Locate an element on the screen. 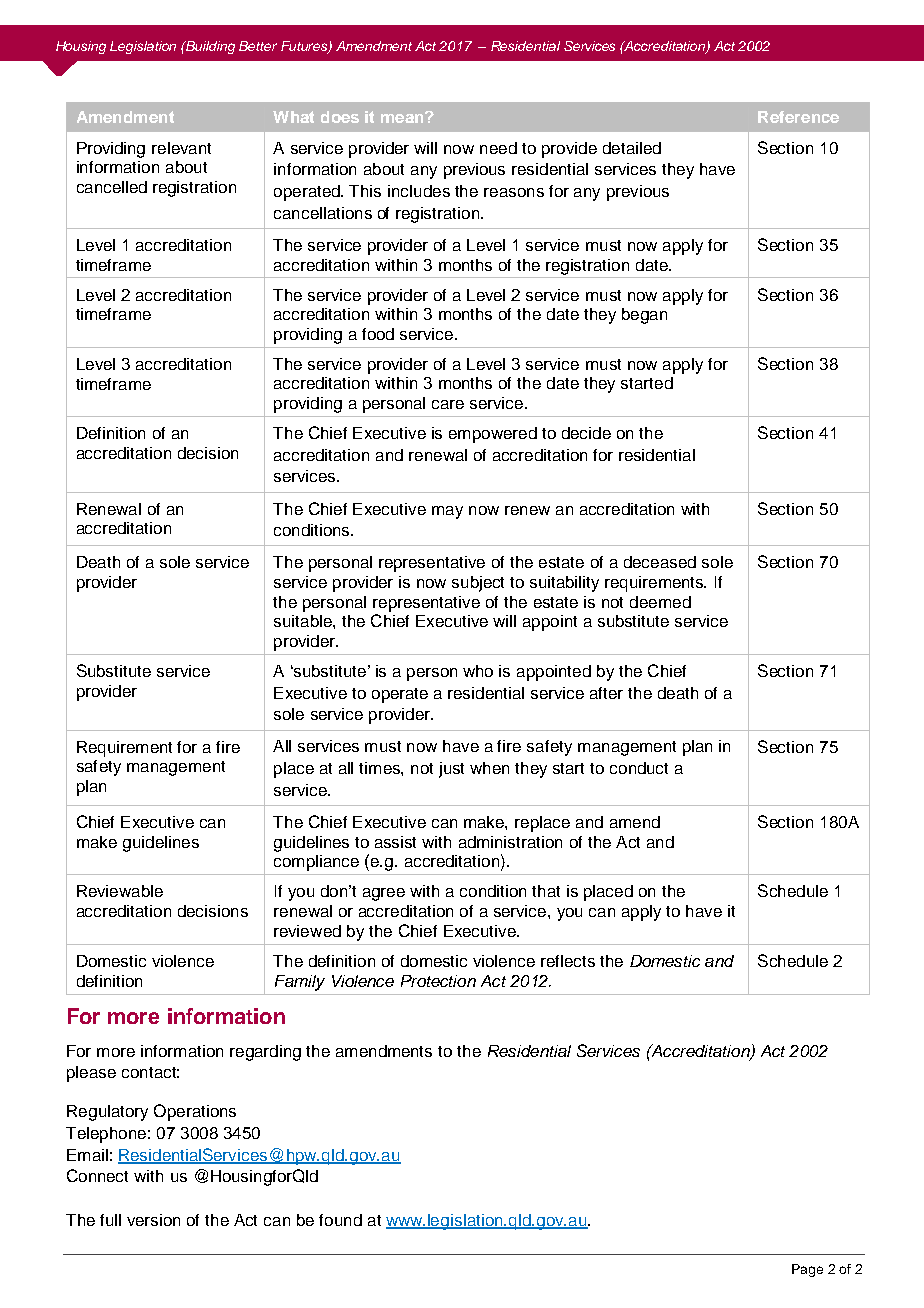 This screenshot has height=1308, width=924. relevant is located at coordinates (181, 148).
